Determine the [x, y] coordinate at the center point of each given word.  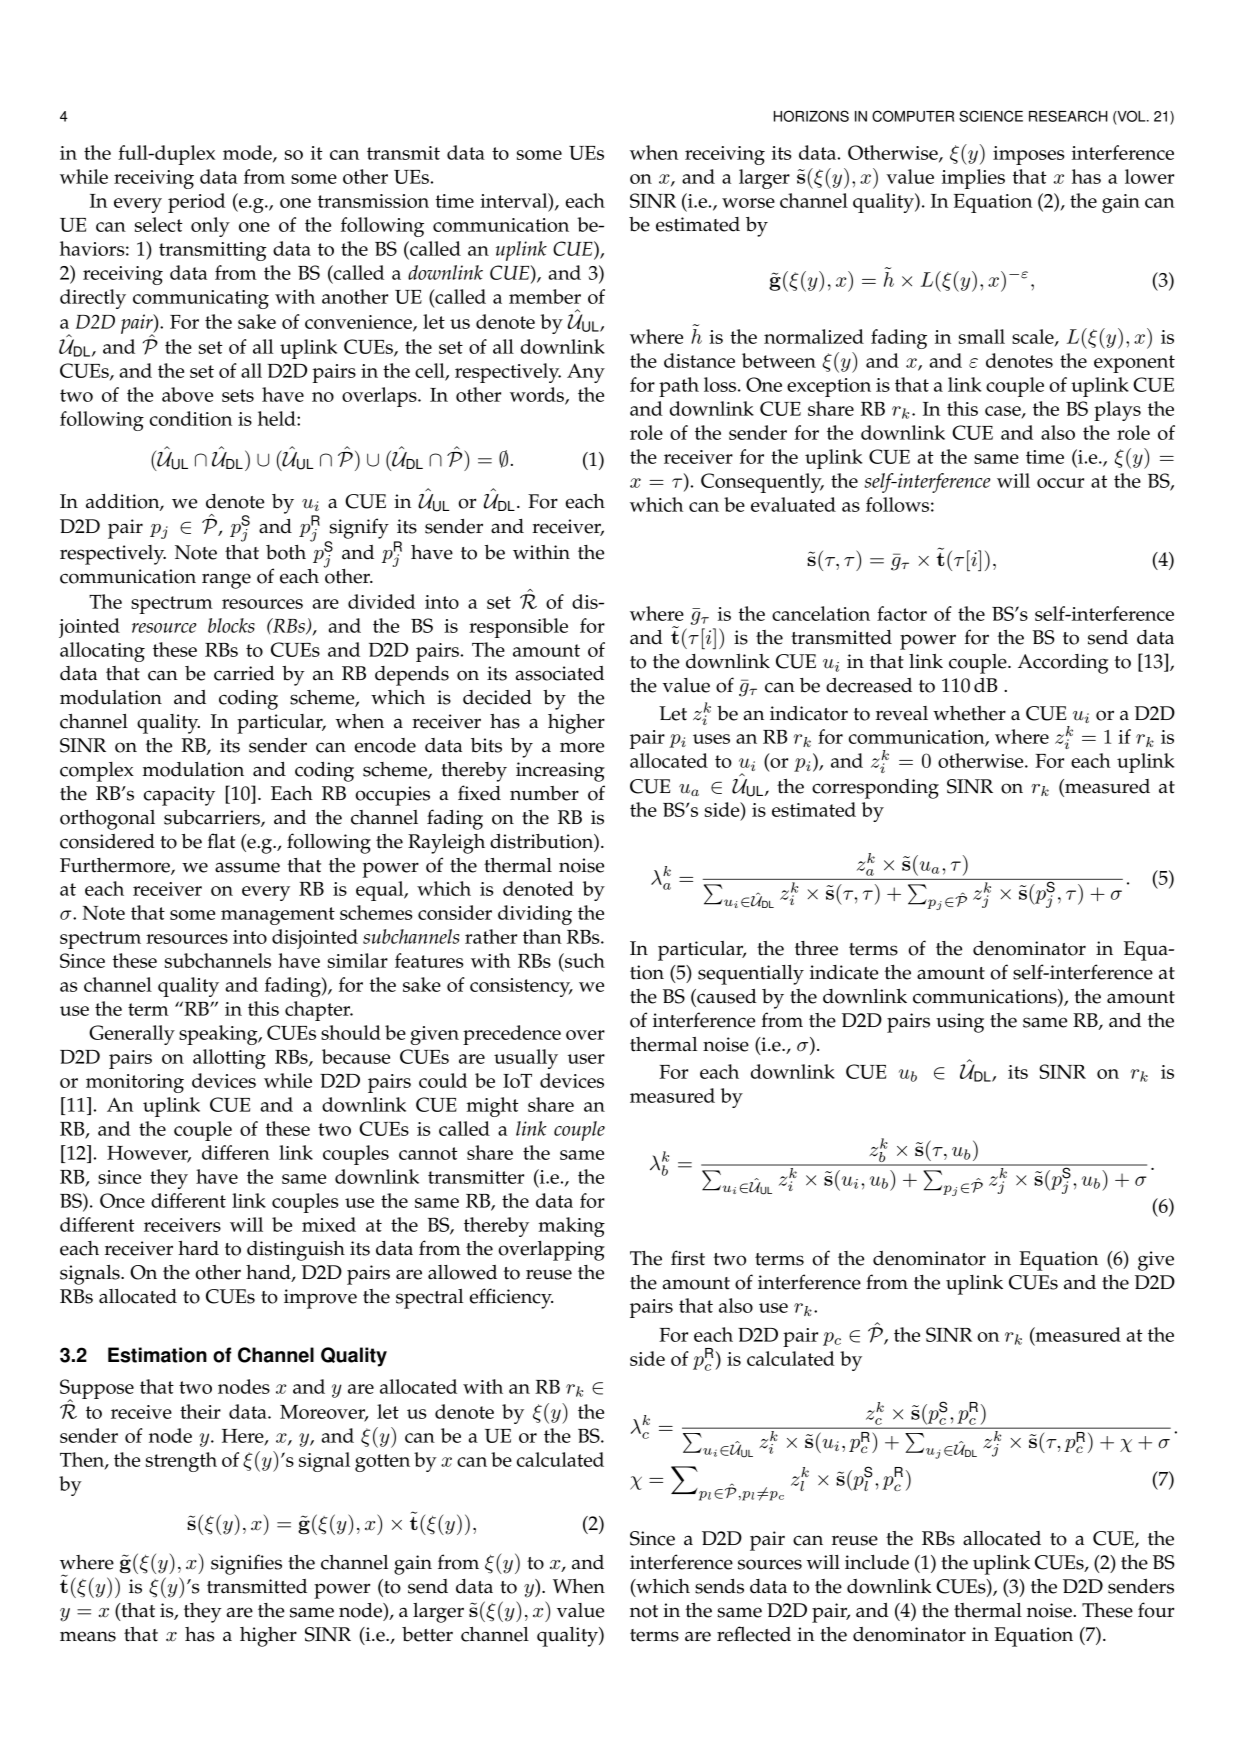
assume [247, 867]
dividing [535, 915]
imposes [1029, 155]
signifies [246, 1564]
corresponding [875, 789]
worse [748, 203]
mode [248, 153]
